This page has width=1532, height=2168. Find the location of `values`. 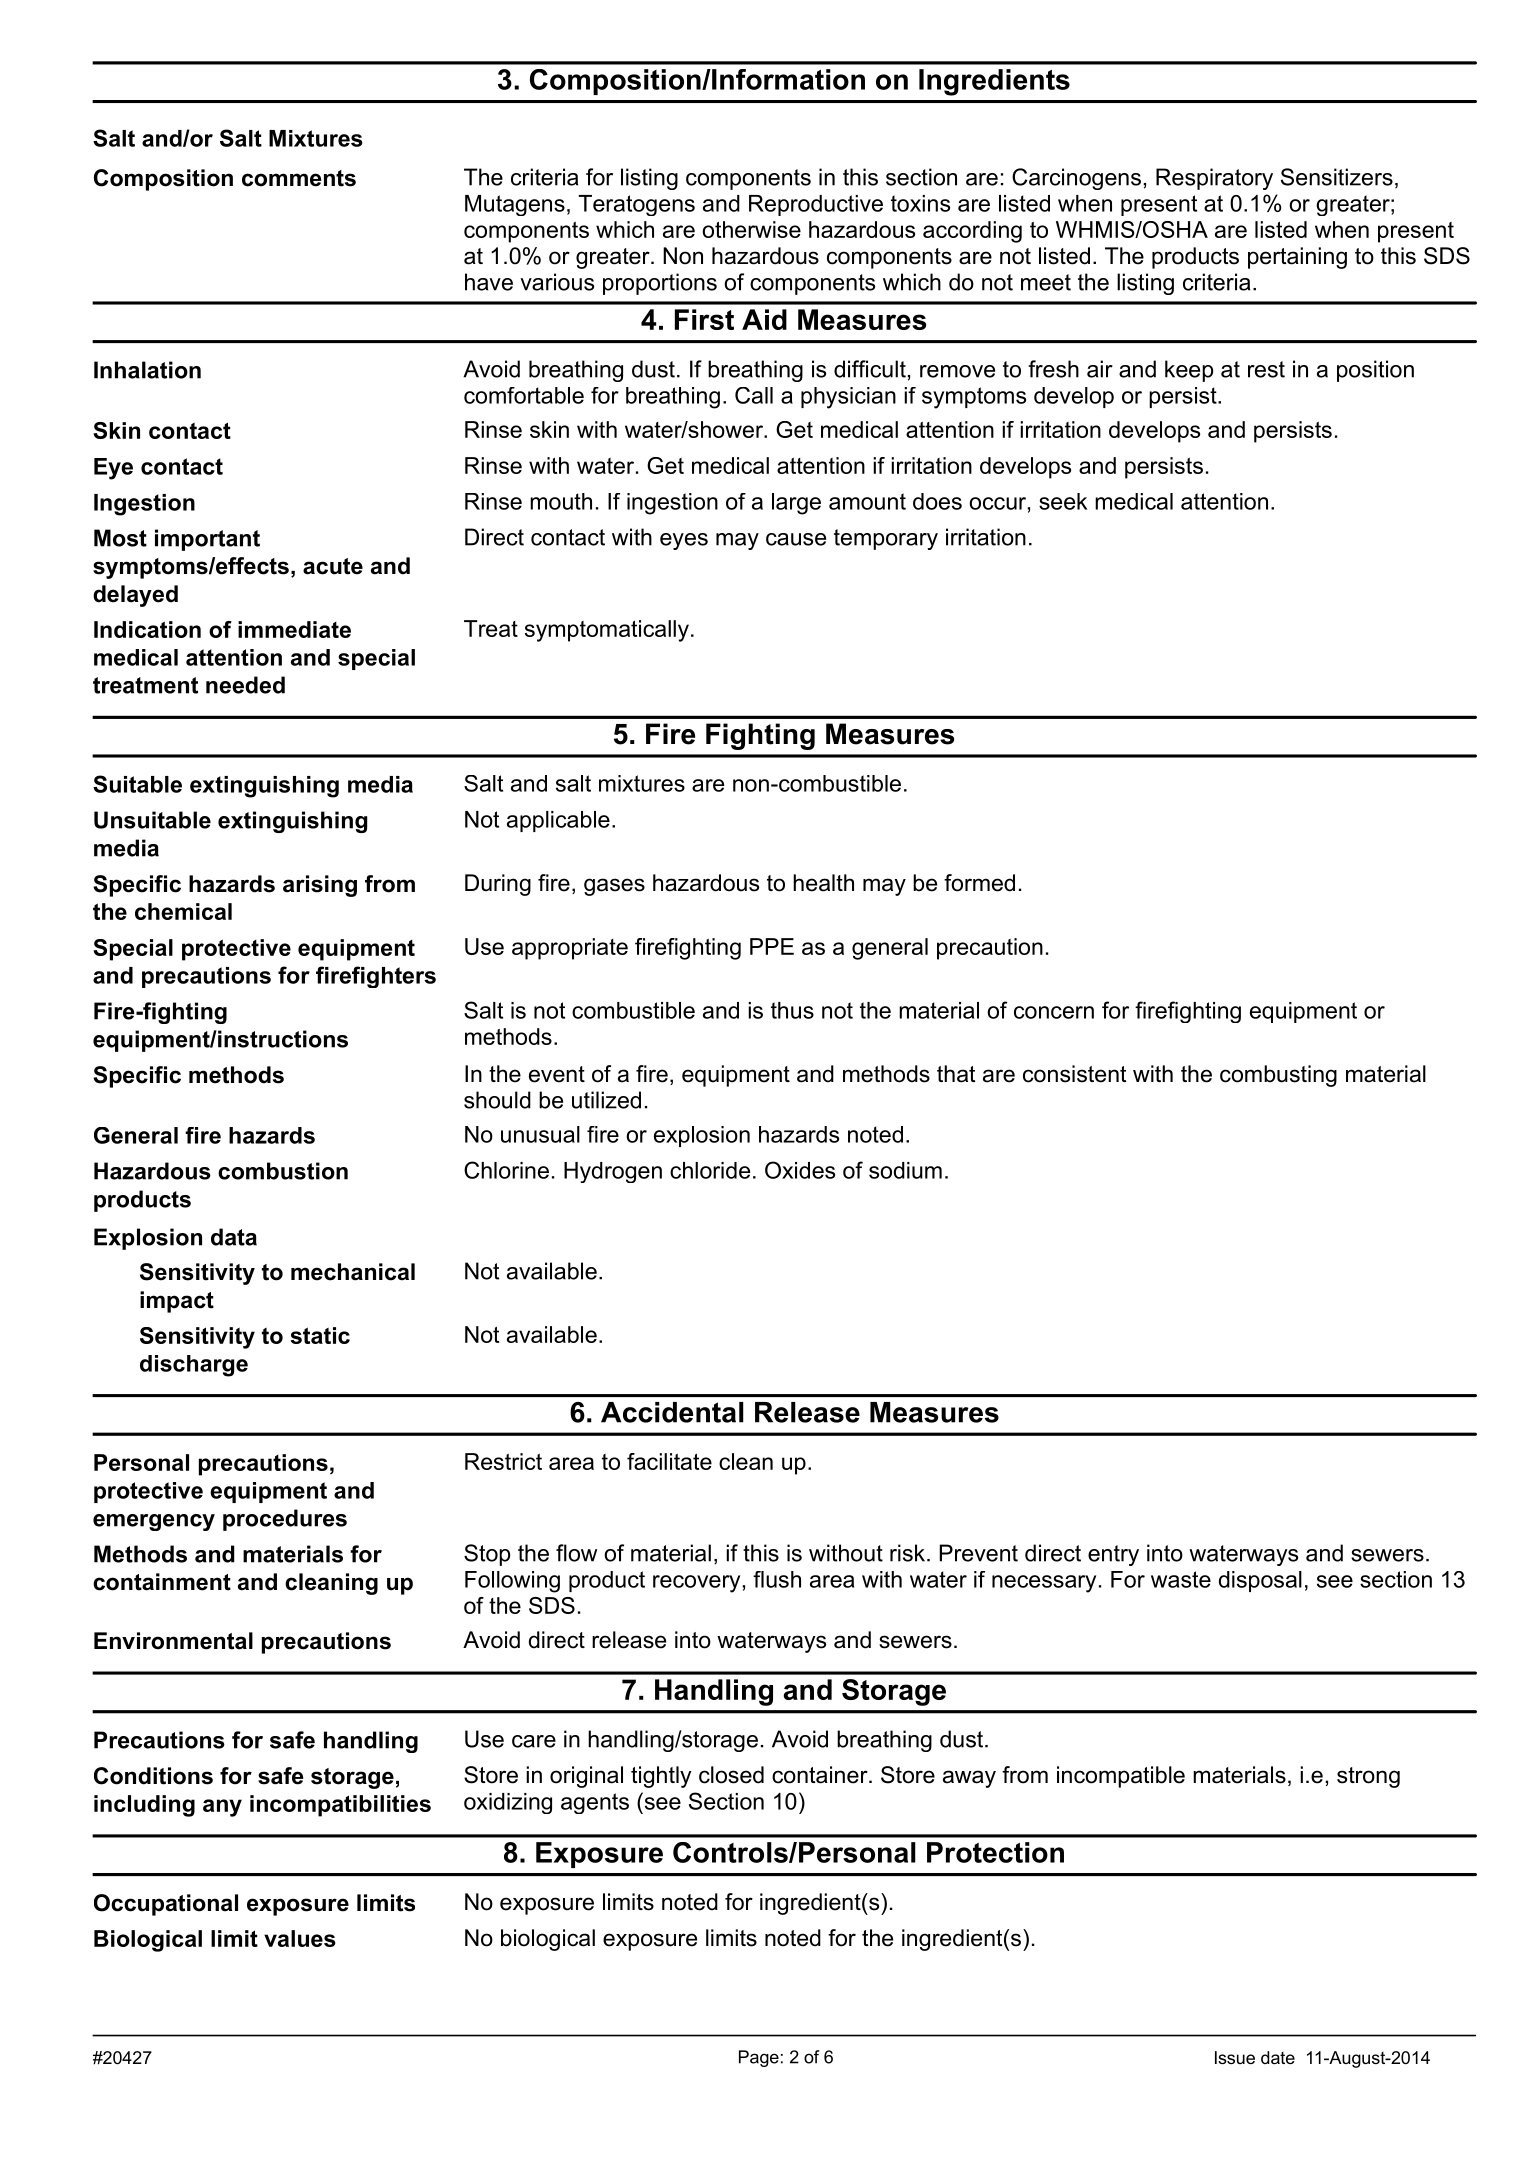

values is located at coordinates (300, 1938).
